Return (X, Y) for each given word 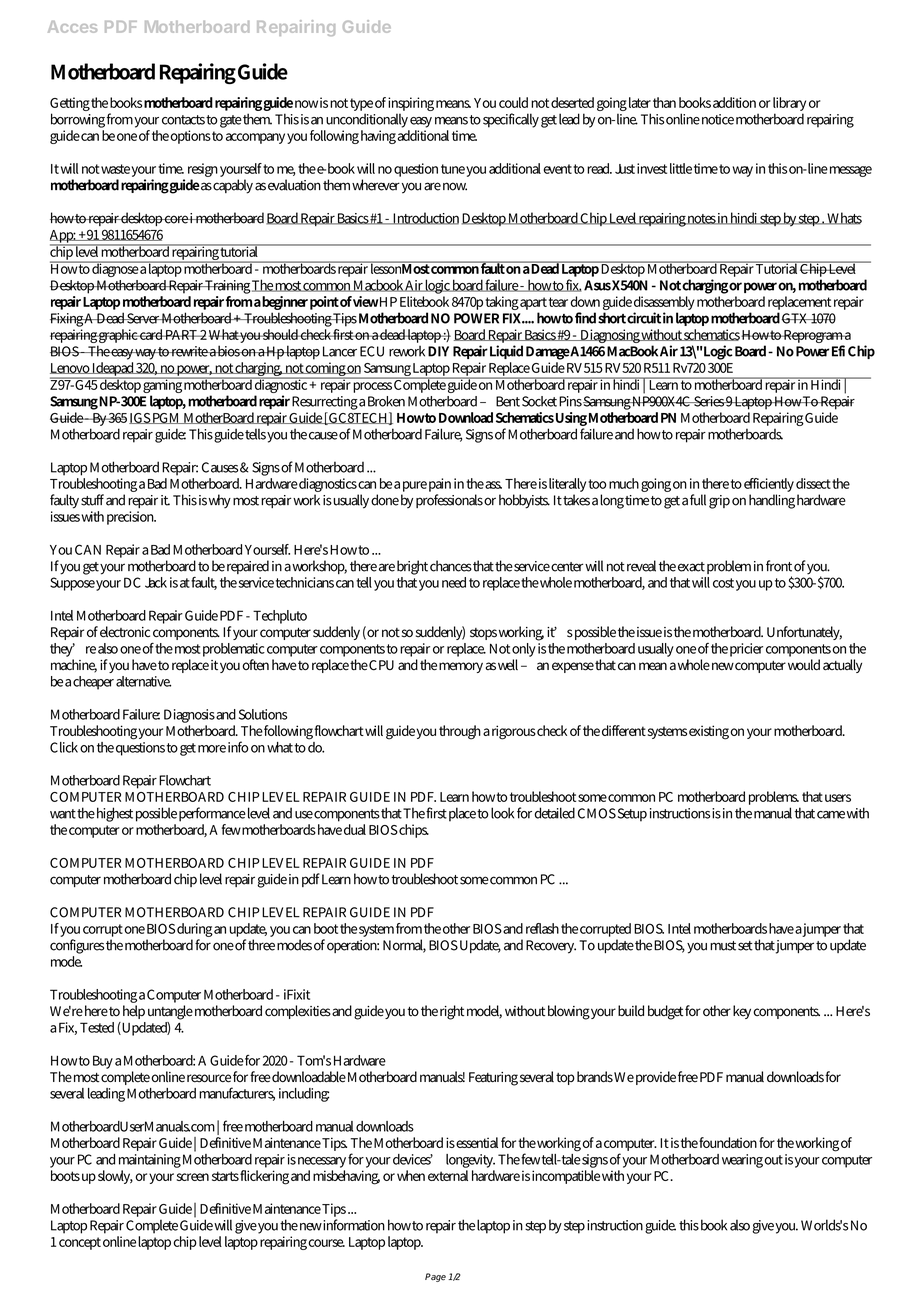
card (151, 334)
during (195, 931)
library (789, 105)
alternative (143, 681)
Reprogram (813, 338)
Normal (404, 946)
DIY (438, 351)
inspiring (411, 105)
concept (80, 1243)
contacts (183, 120)
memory (461, 667)
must (723, 946)
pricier (746, 650)
